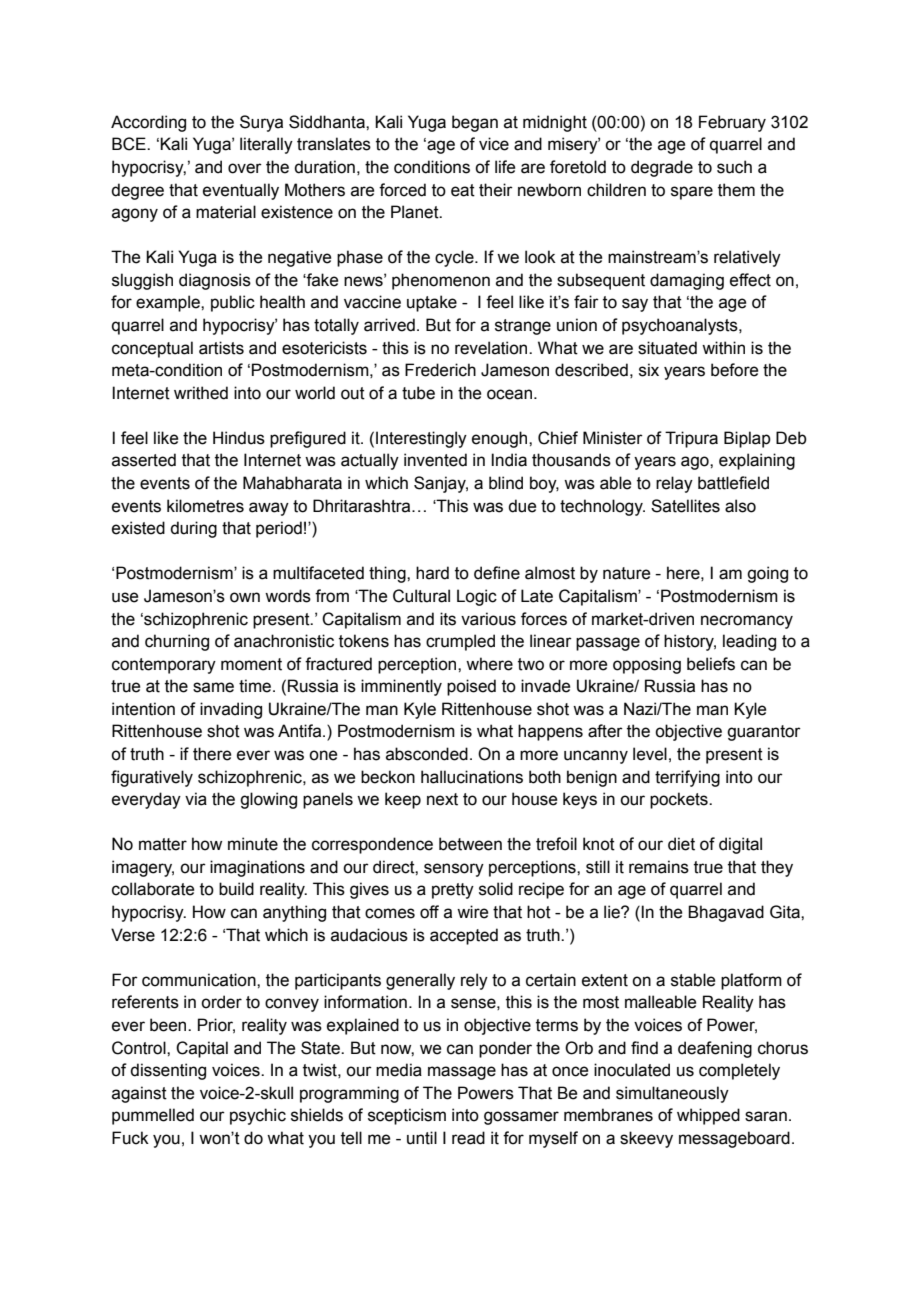 This screenshot has height=1307, width=924. What do you see at coordinates (734, 167) in the screenshot?
I see `such` at bounding box center [734, 167].
